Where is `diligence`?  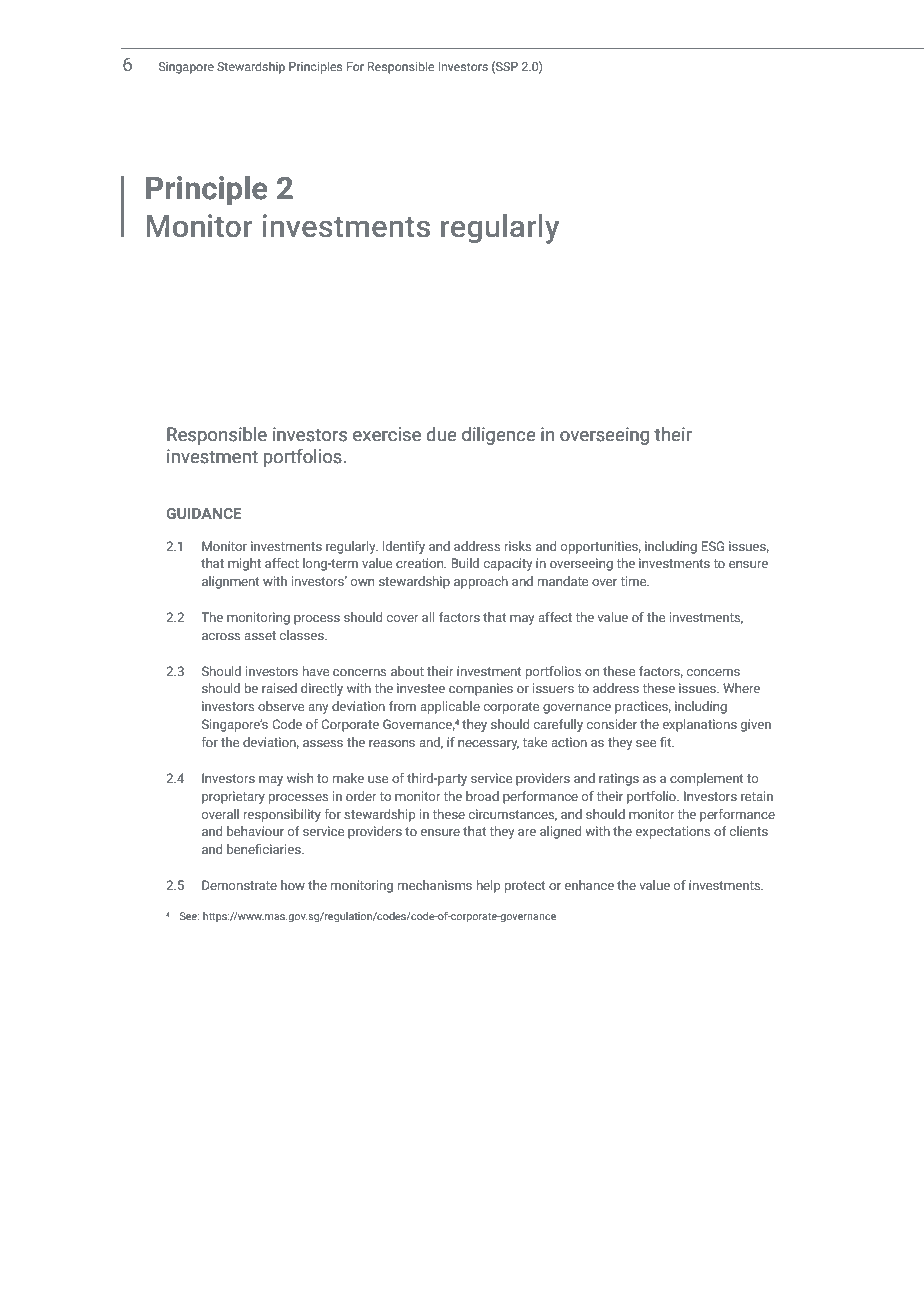 diligence is located at coordinates (498, 436).
